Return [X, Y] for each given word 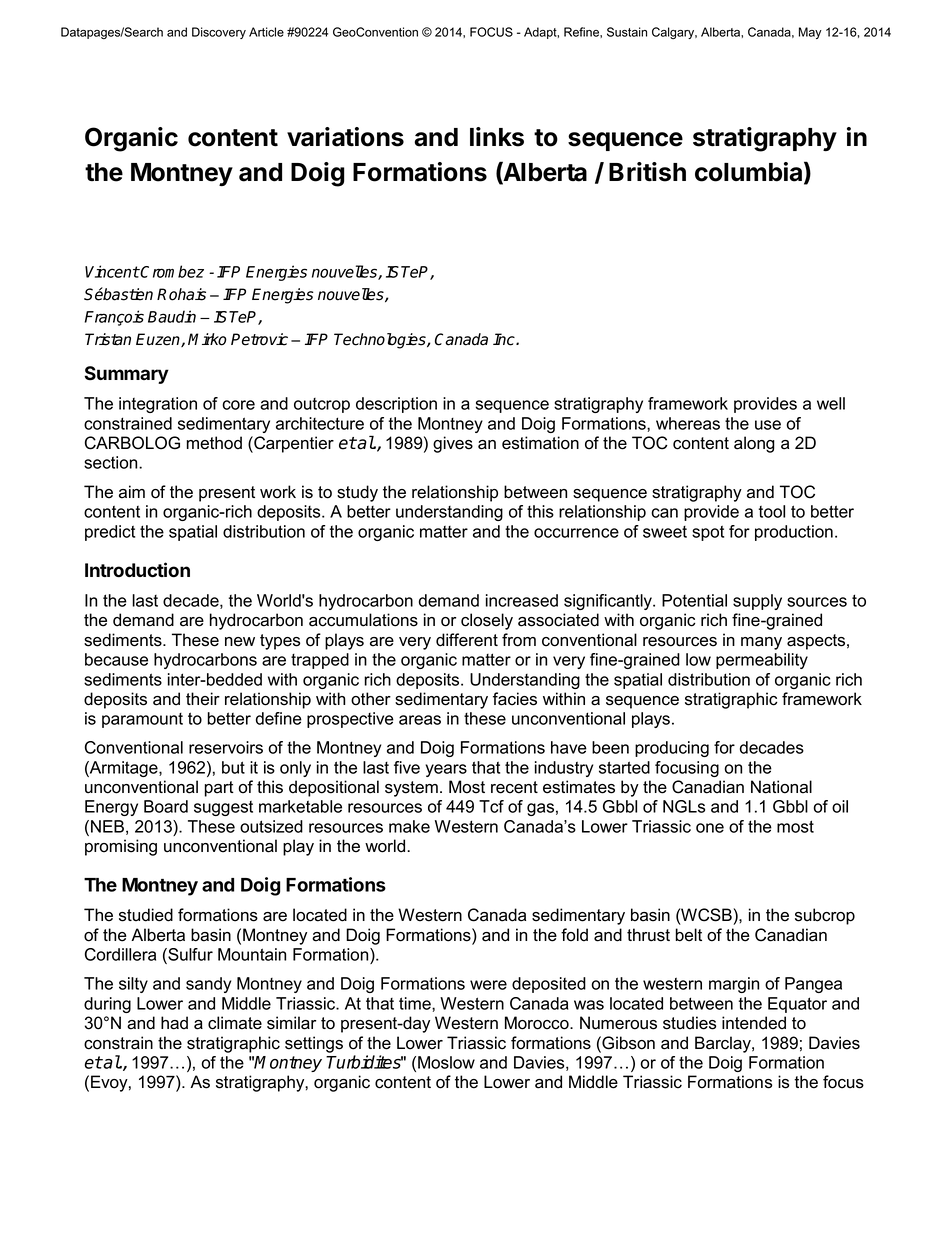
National [781, 787]
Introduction [137, 570]
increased [522, 600]
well [831, 403]
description [396, 405]
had [174, 1023]
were [488, 985]
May [810, 33]
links [497, 137]
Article [266, 32]
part [219, 789]
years [446, 770]
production [794, 533]
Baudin [172, 316]
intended [754, 1023]
